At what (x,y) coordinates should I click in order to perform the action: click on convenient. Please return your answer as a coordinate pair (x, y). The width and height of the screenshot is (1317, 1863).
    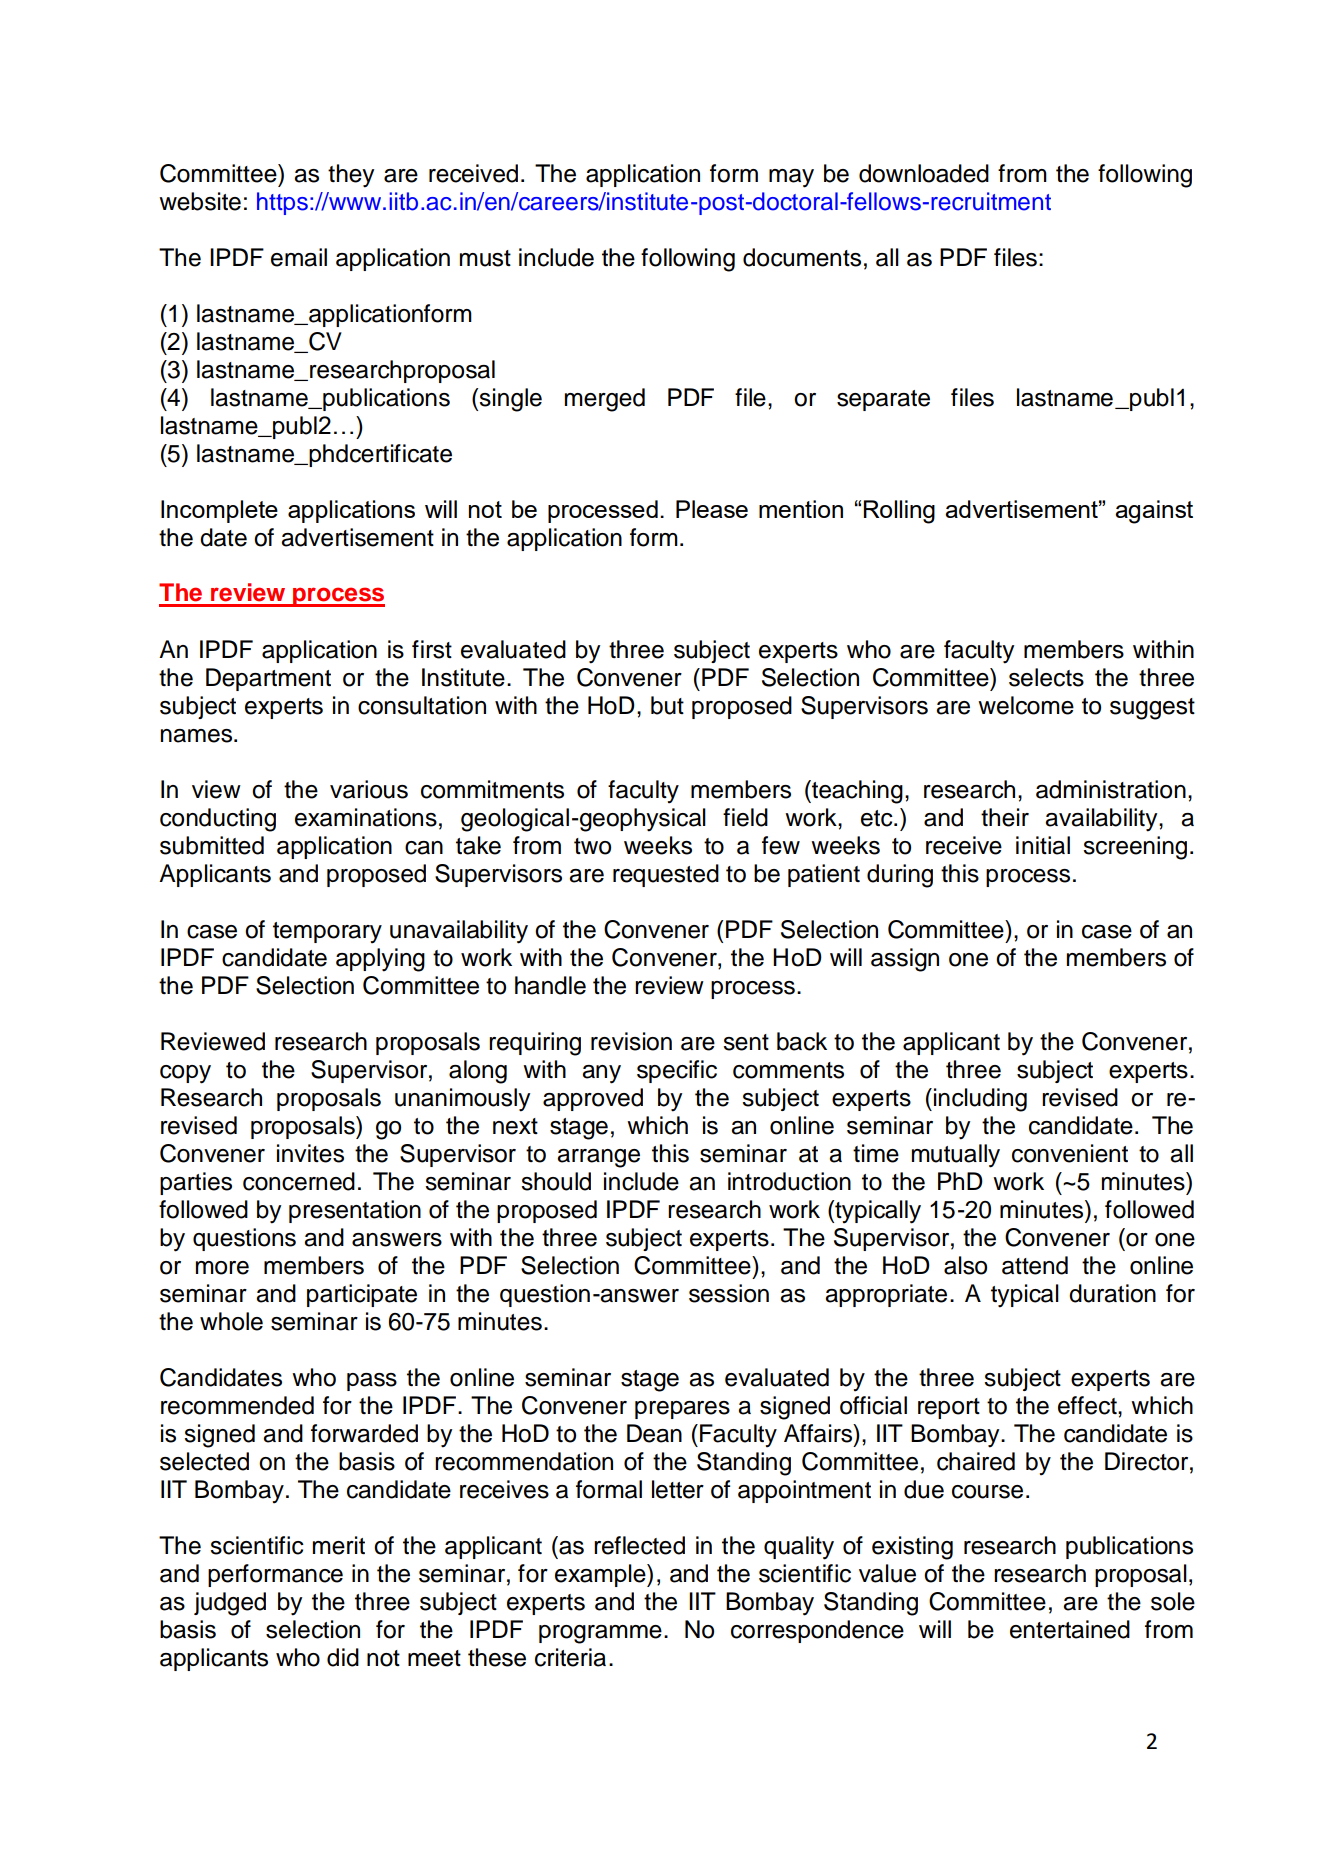
    Looking at the image, I should click on (1070, 1153).
